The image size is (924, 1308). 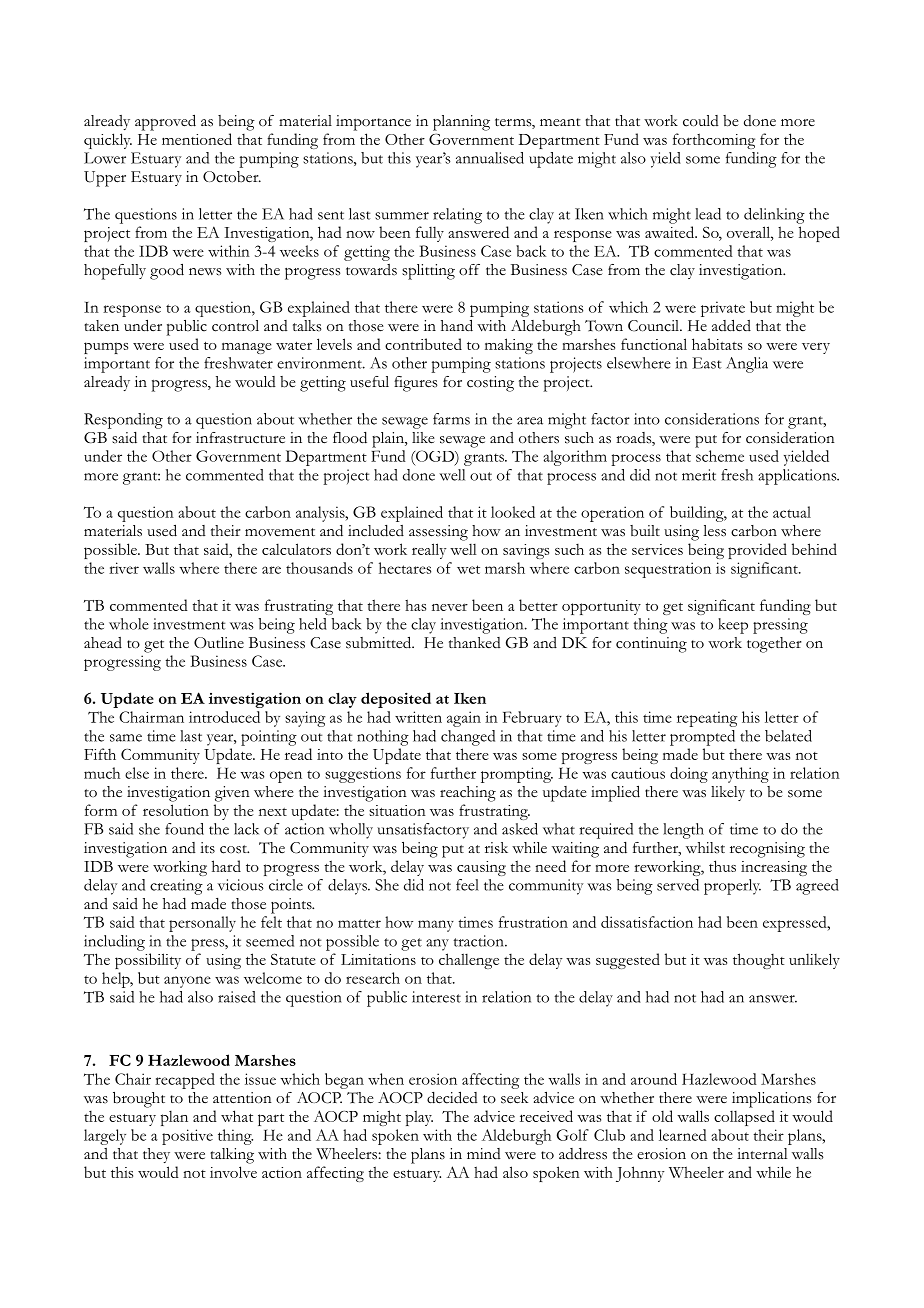 I want to click on annualised, so click(x=490, y=158).
